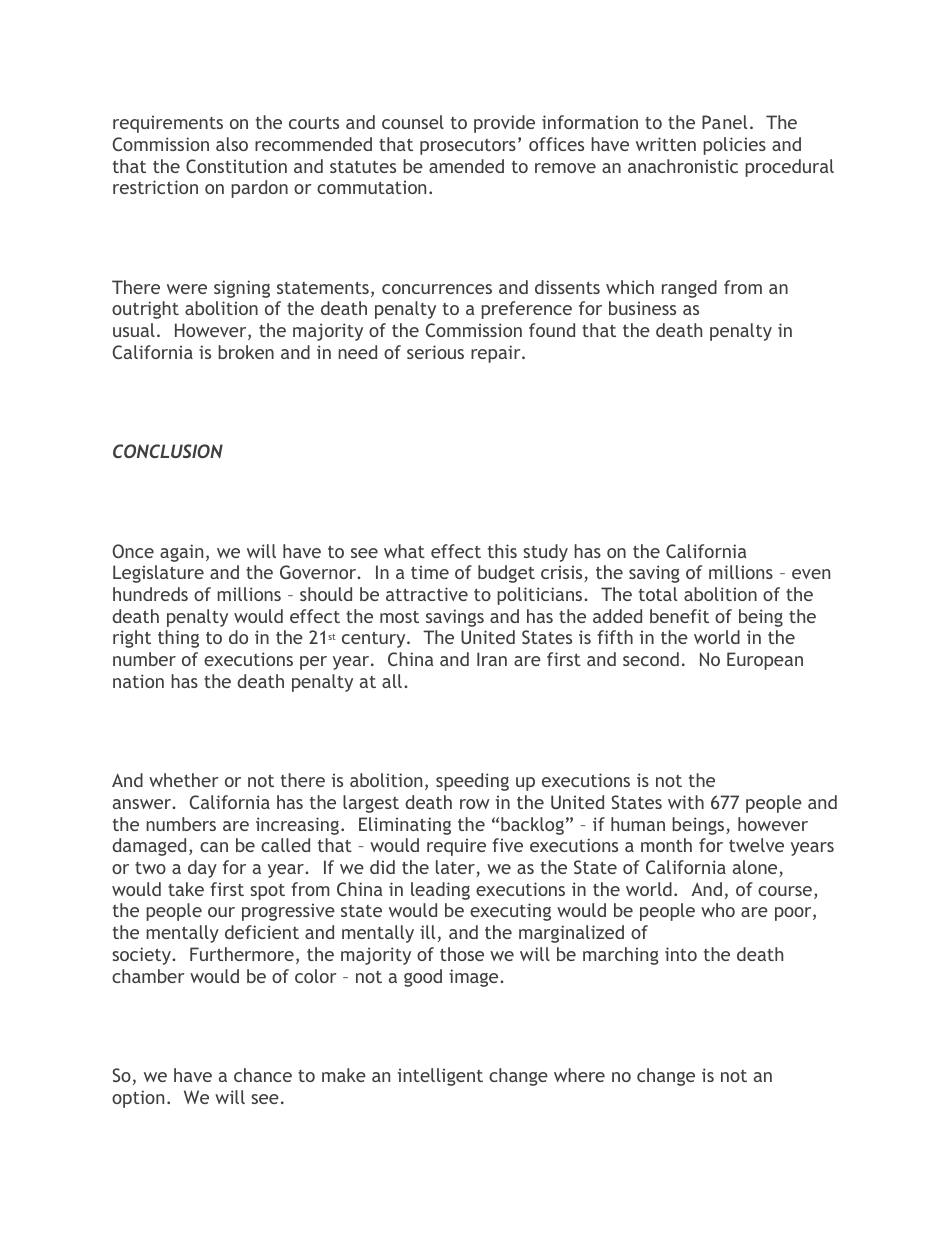 The width and height of the image is (952, 1233). What do you see at coordinates (232, 144) in the image?
I see `also` at bounding box center [232, 144].
